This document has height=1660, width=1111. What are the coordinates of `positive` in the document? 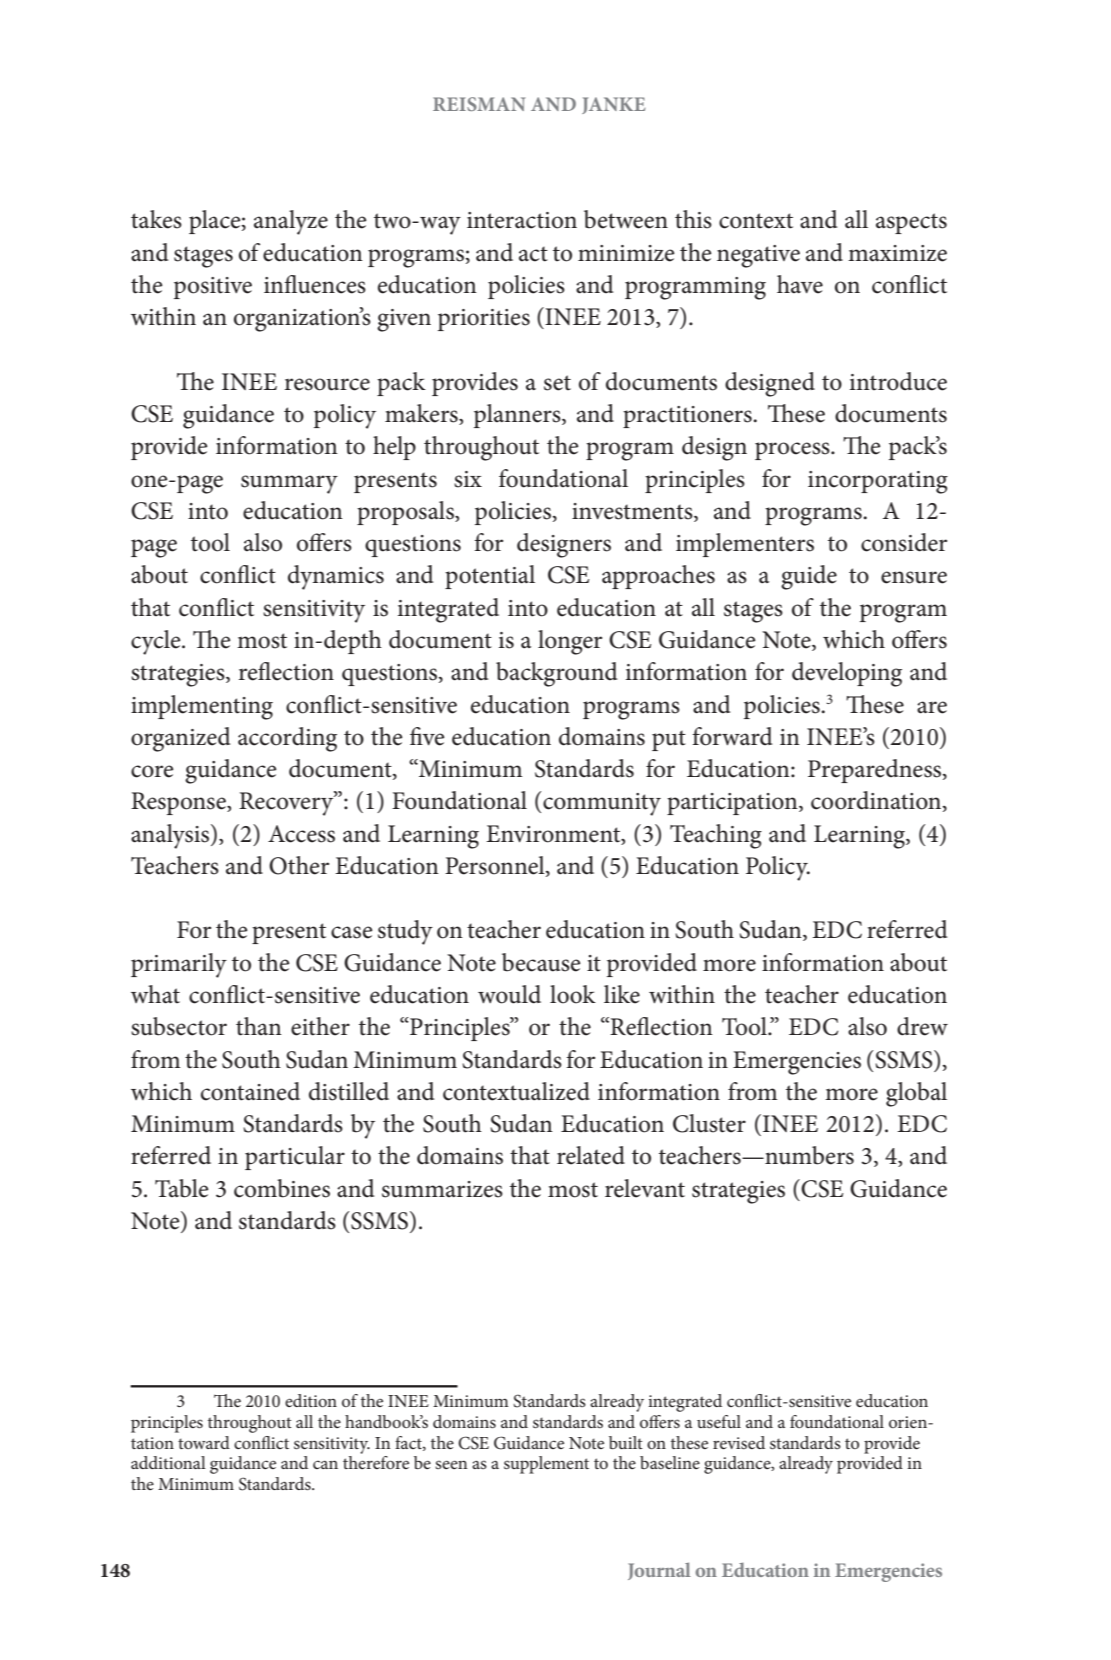 It's located at (213, 288).
